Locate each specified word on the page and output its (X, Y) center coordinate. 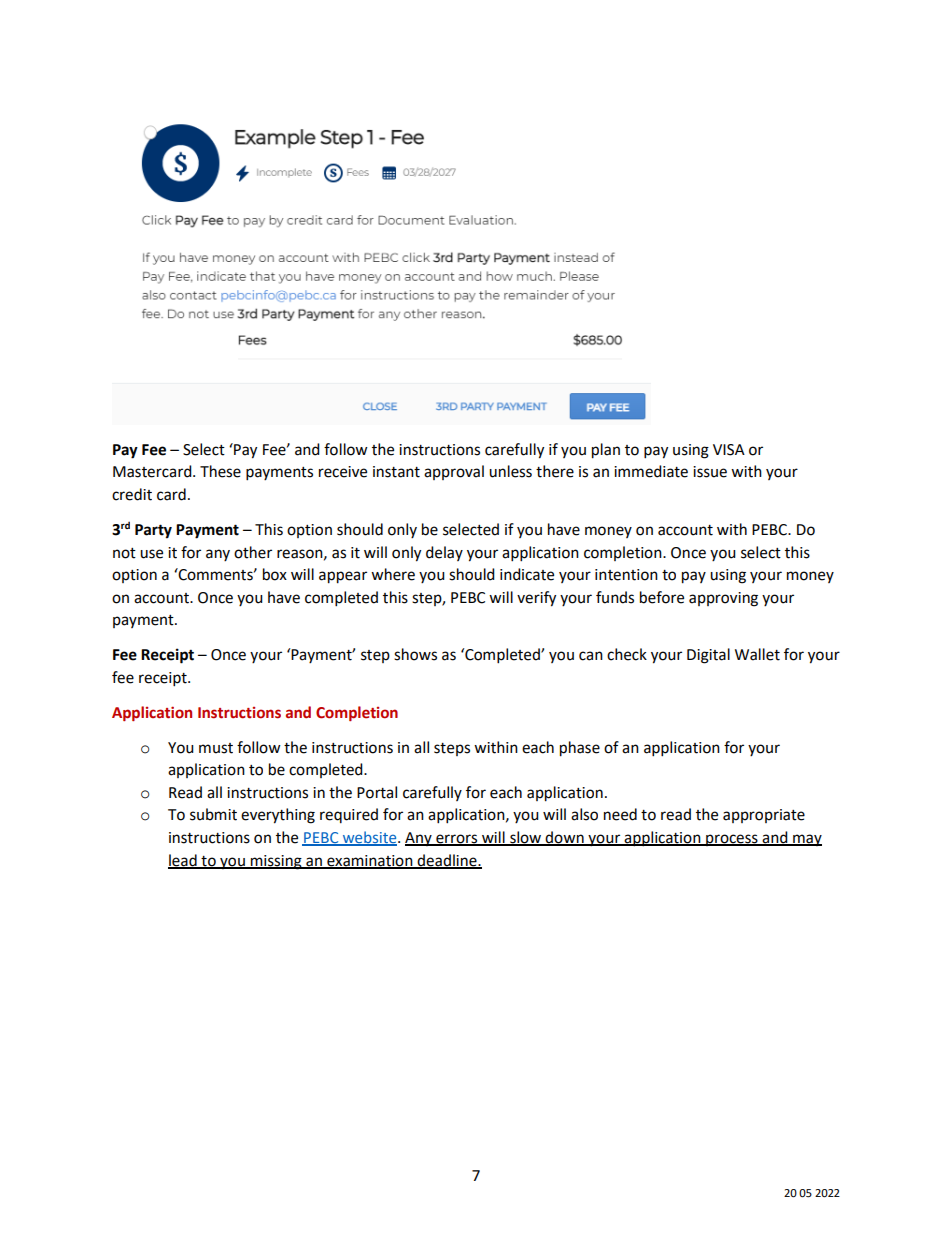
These (220, 471)
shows (415, 654)
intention (626, 575)
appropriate (764, 816)
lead (183, 861)
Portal (377, 792)
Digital (708, 656)
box (275, 574)
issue (710, 472)
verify (536, 599)
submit (213, 814)
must (216, 748)
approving (723, 599)
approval (454, 472)
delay (444, 553)
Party (153, 531)
